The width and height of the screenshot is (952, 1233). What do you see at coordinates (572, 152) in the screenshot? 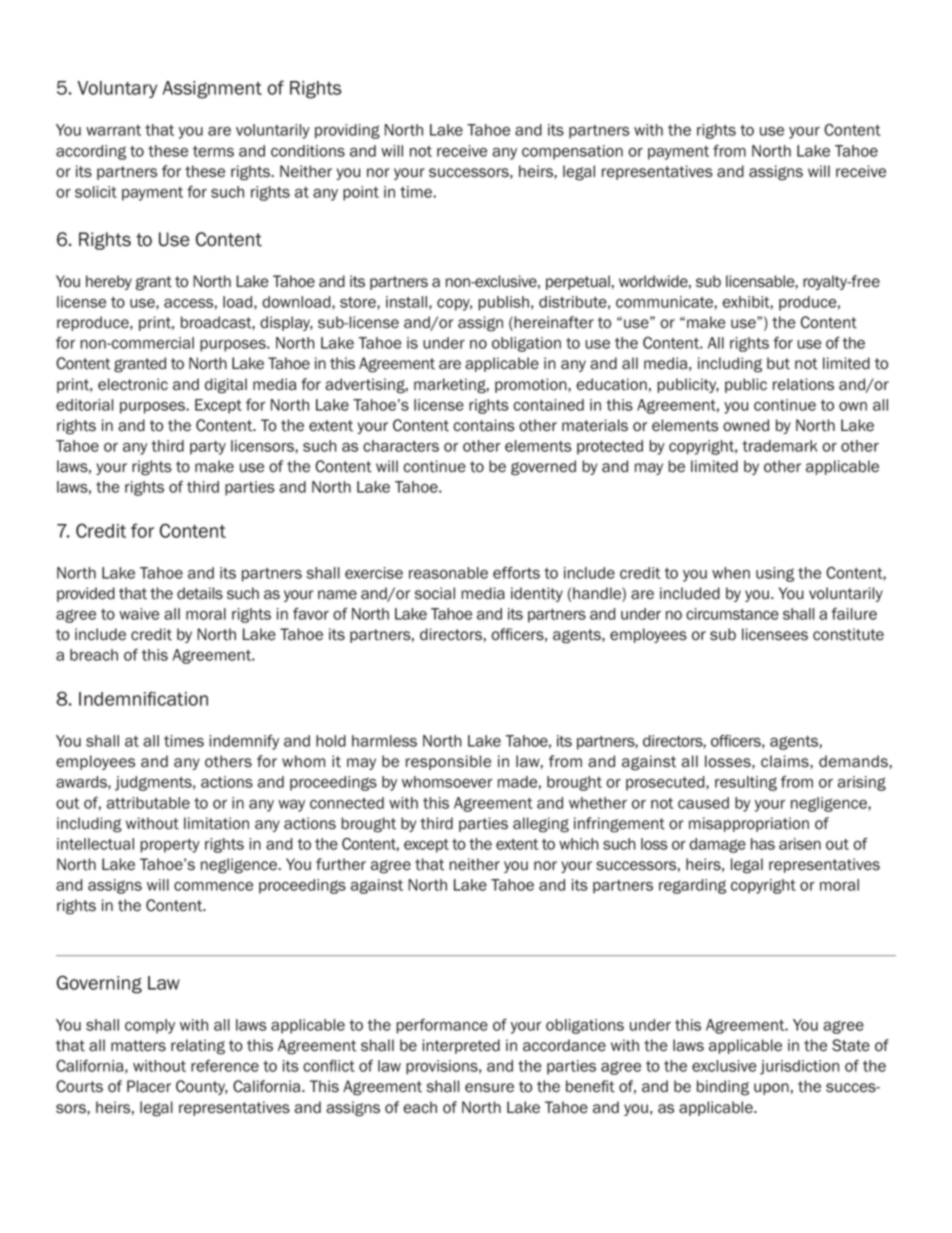
I see `compensation` at bounding box center [572, 152].
